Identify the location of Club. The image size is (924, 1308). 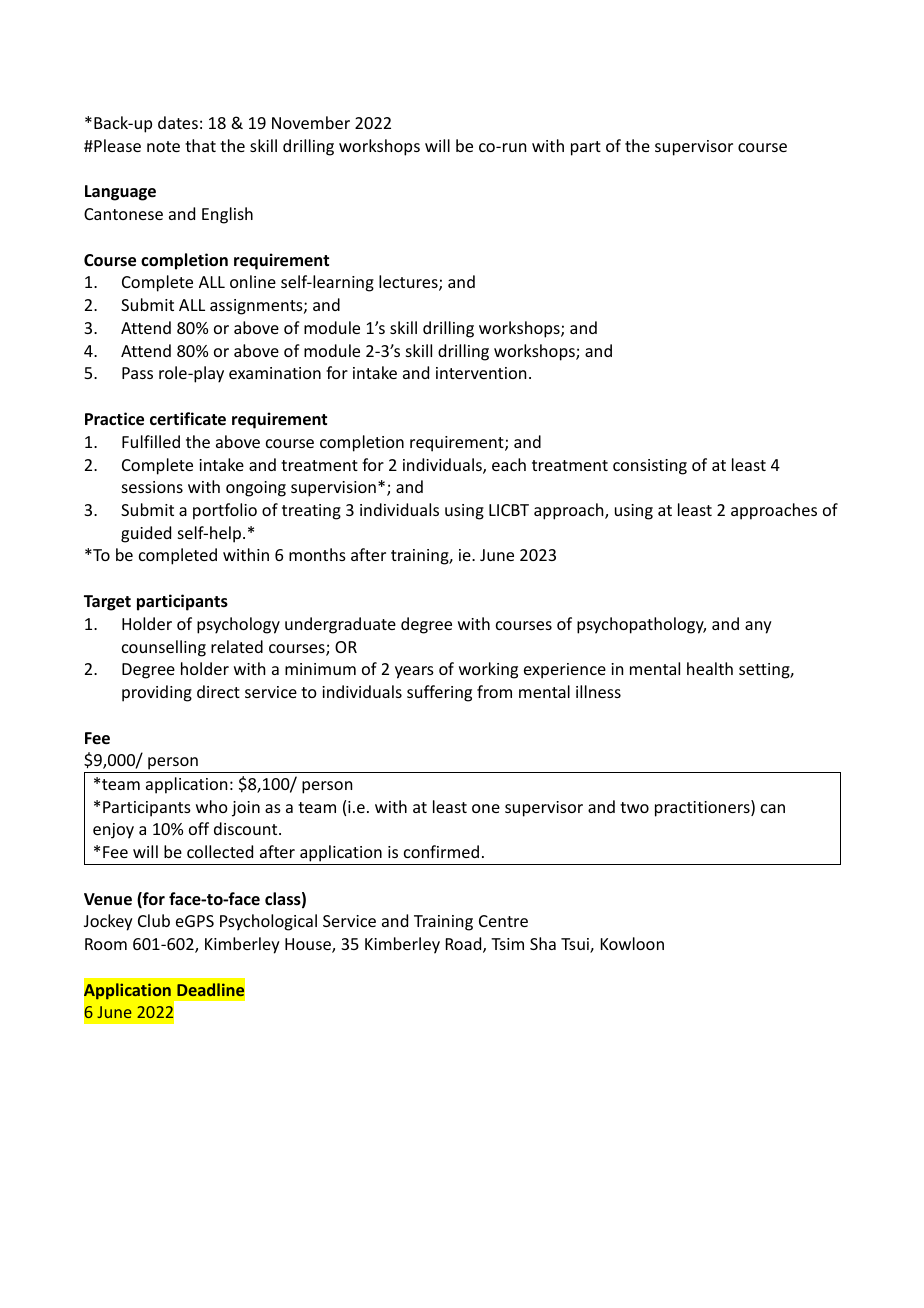
(154, 920).
